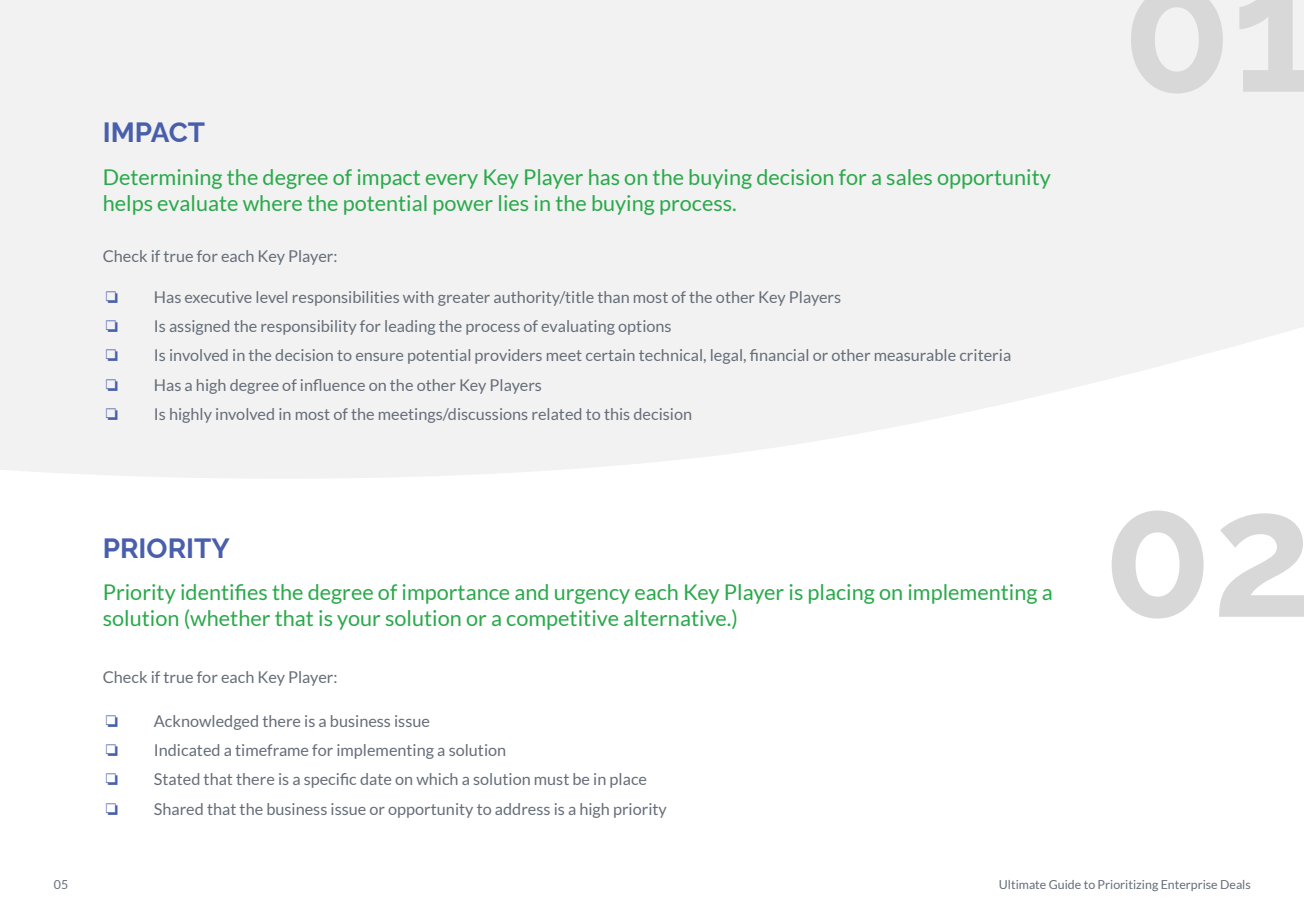 The width and height of the page is (1304, 924). I want to click on options, so click(644, 327).
